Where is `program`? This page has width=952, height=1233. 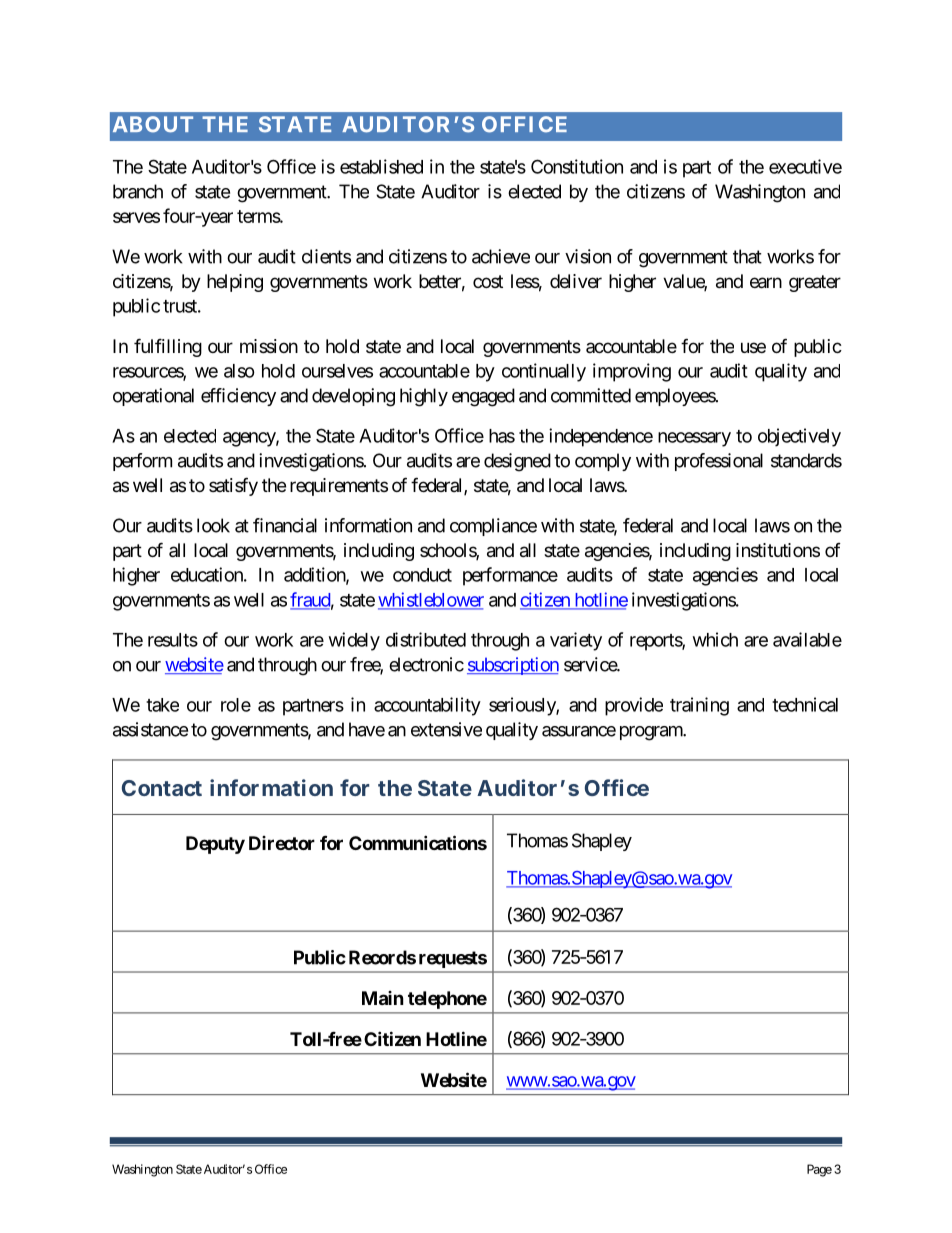
program is located at coordinates (652, 733).
